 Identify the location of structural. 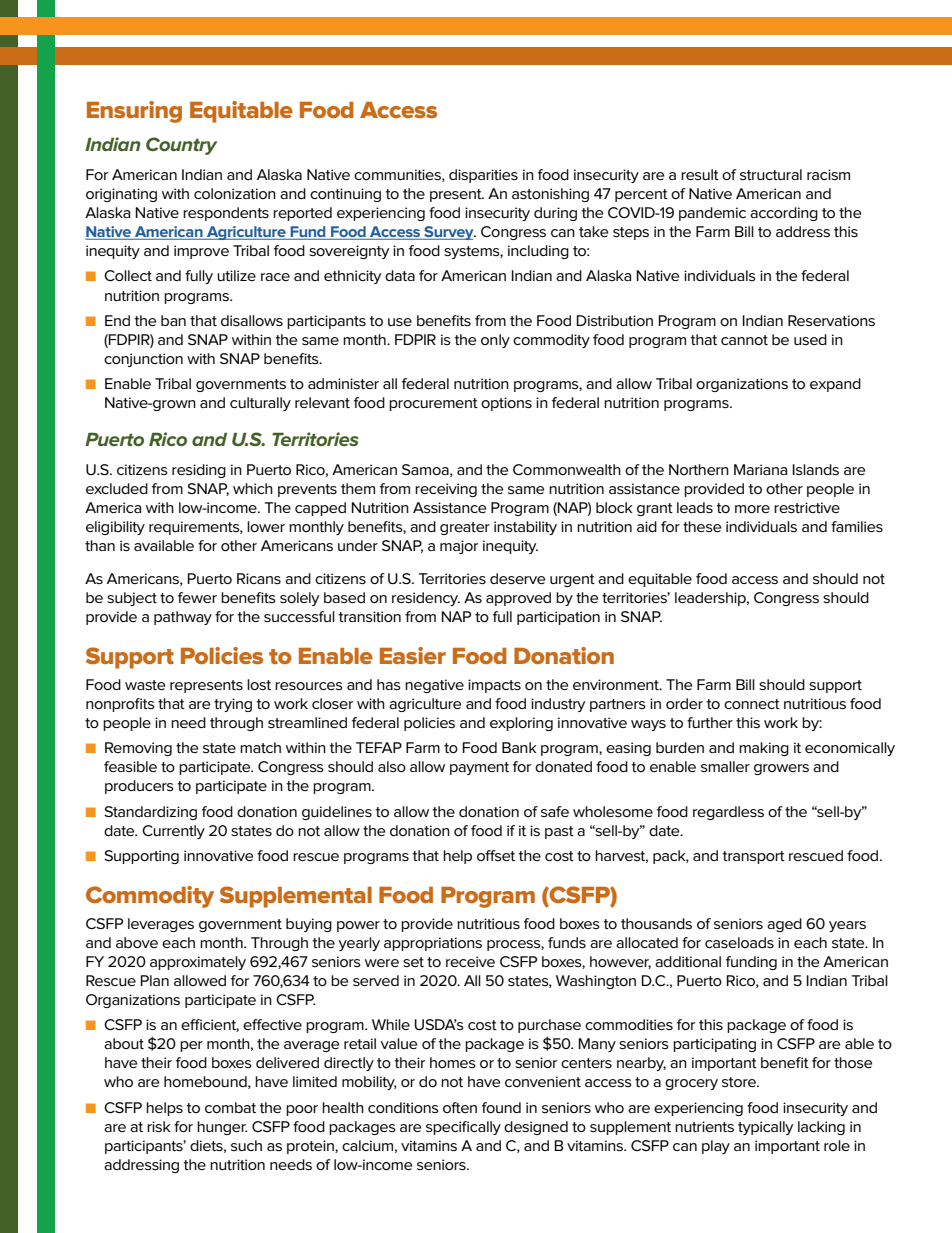
(771, 174).
